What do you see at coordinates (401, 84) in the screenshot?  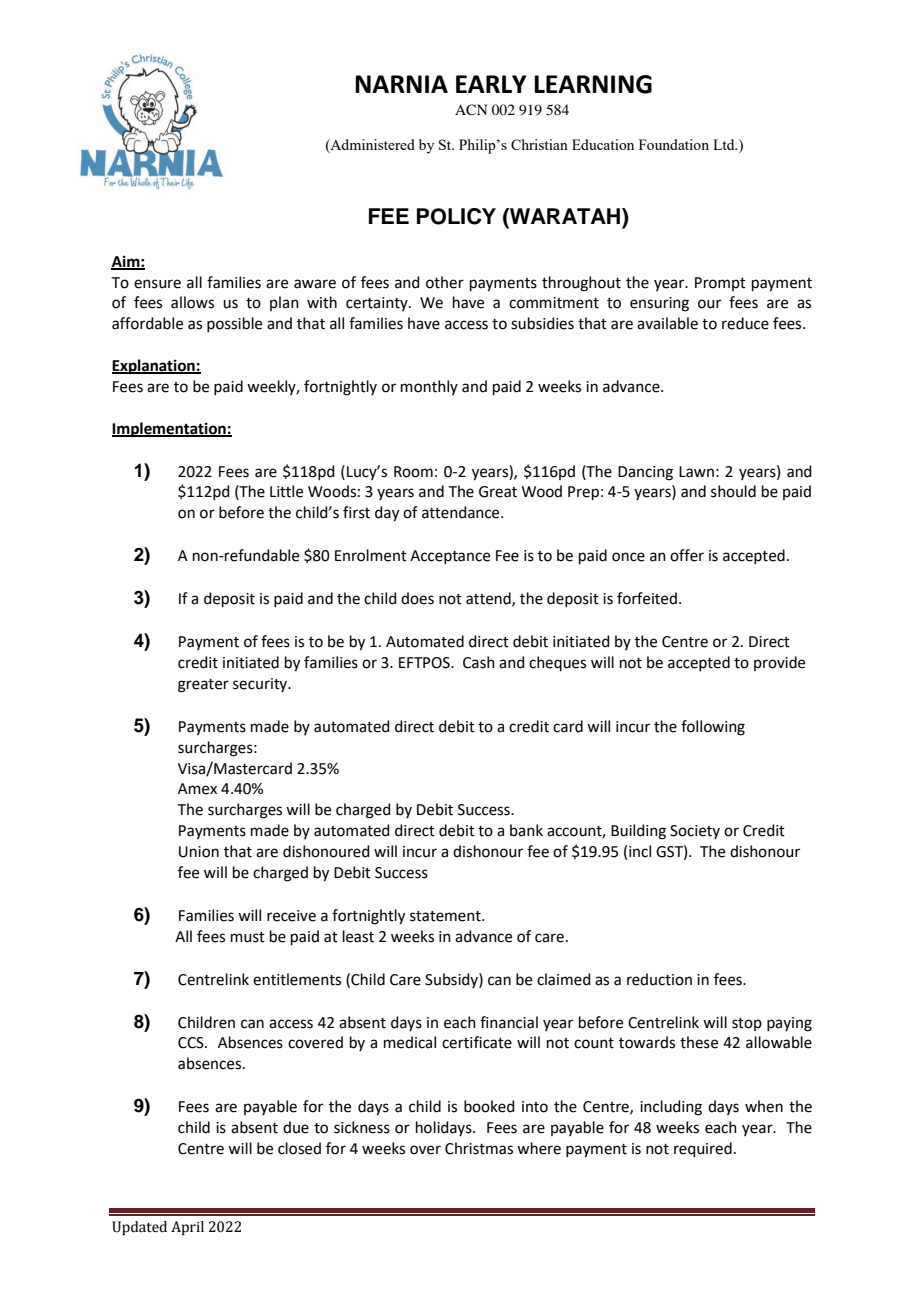 I see `NARNIA` at bounding box center [401, 84].
